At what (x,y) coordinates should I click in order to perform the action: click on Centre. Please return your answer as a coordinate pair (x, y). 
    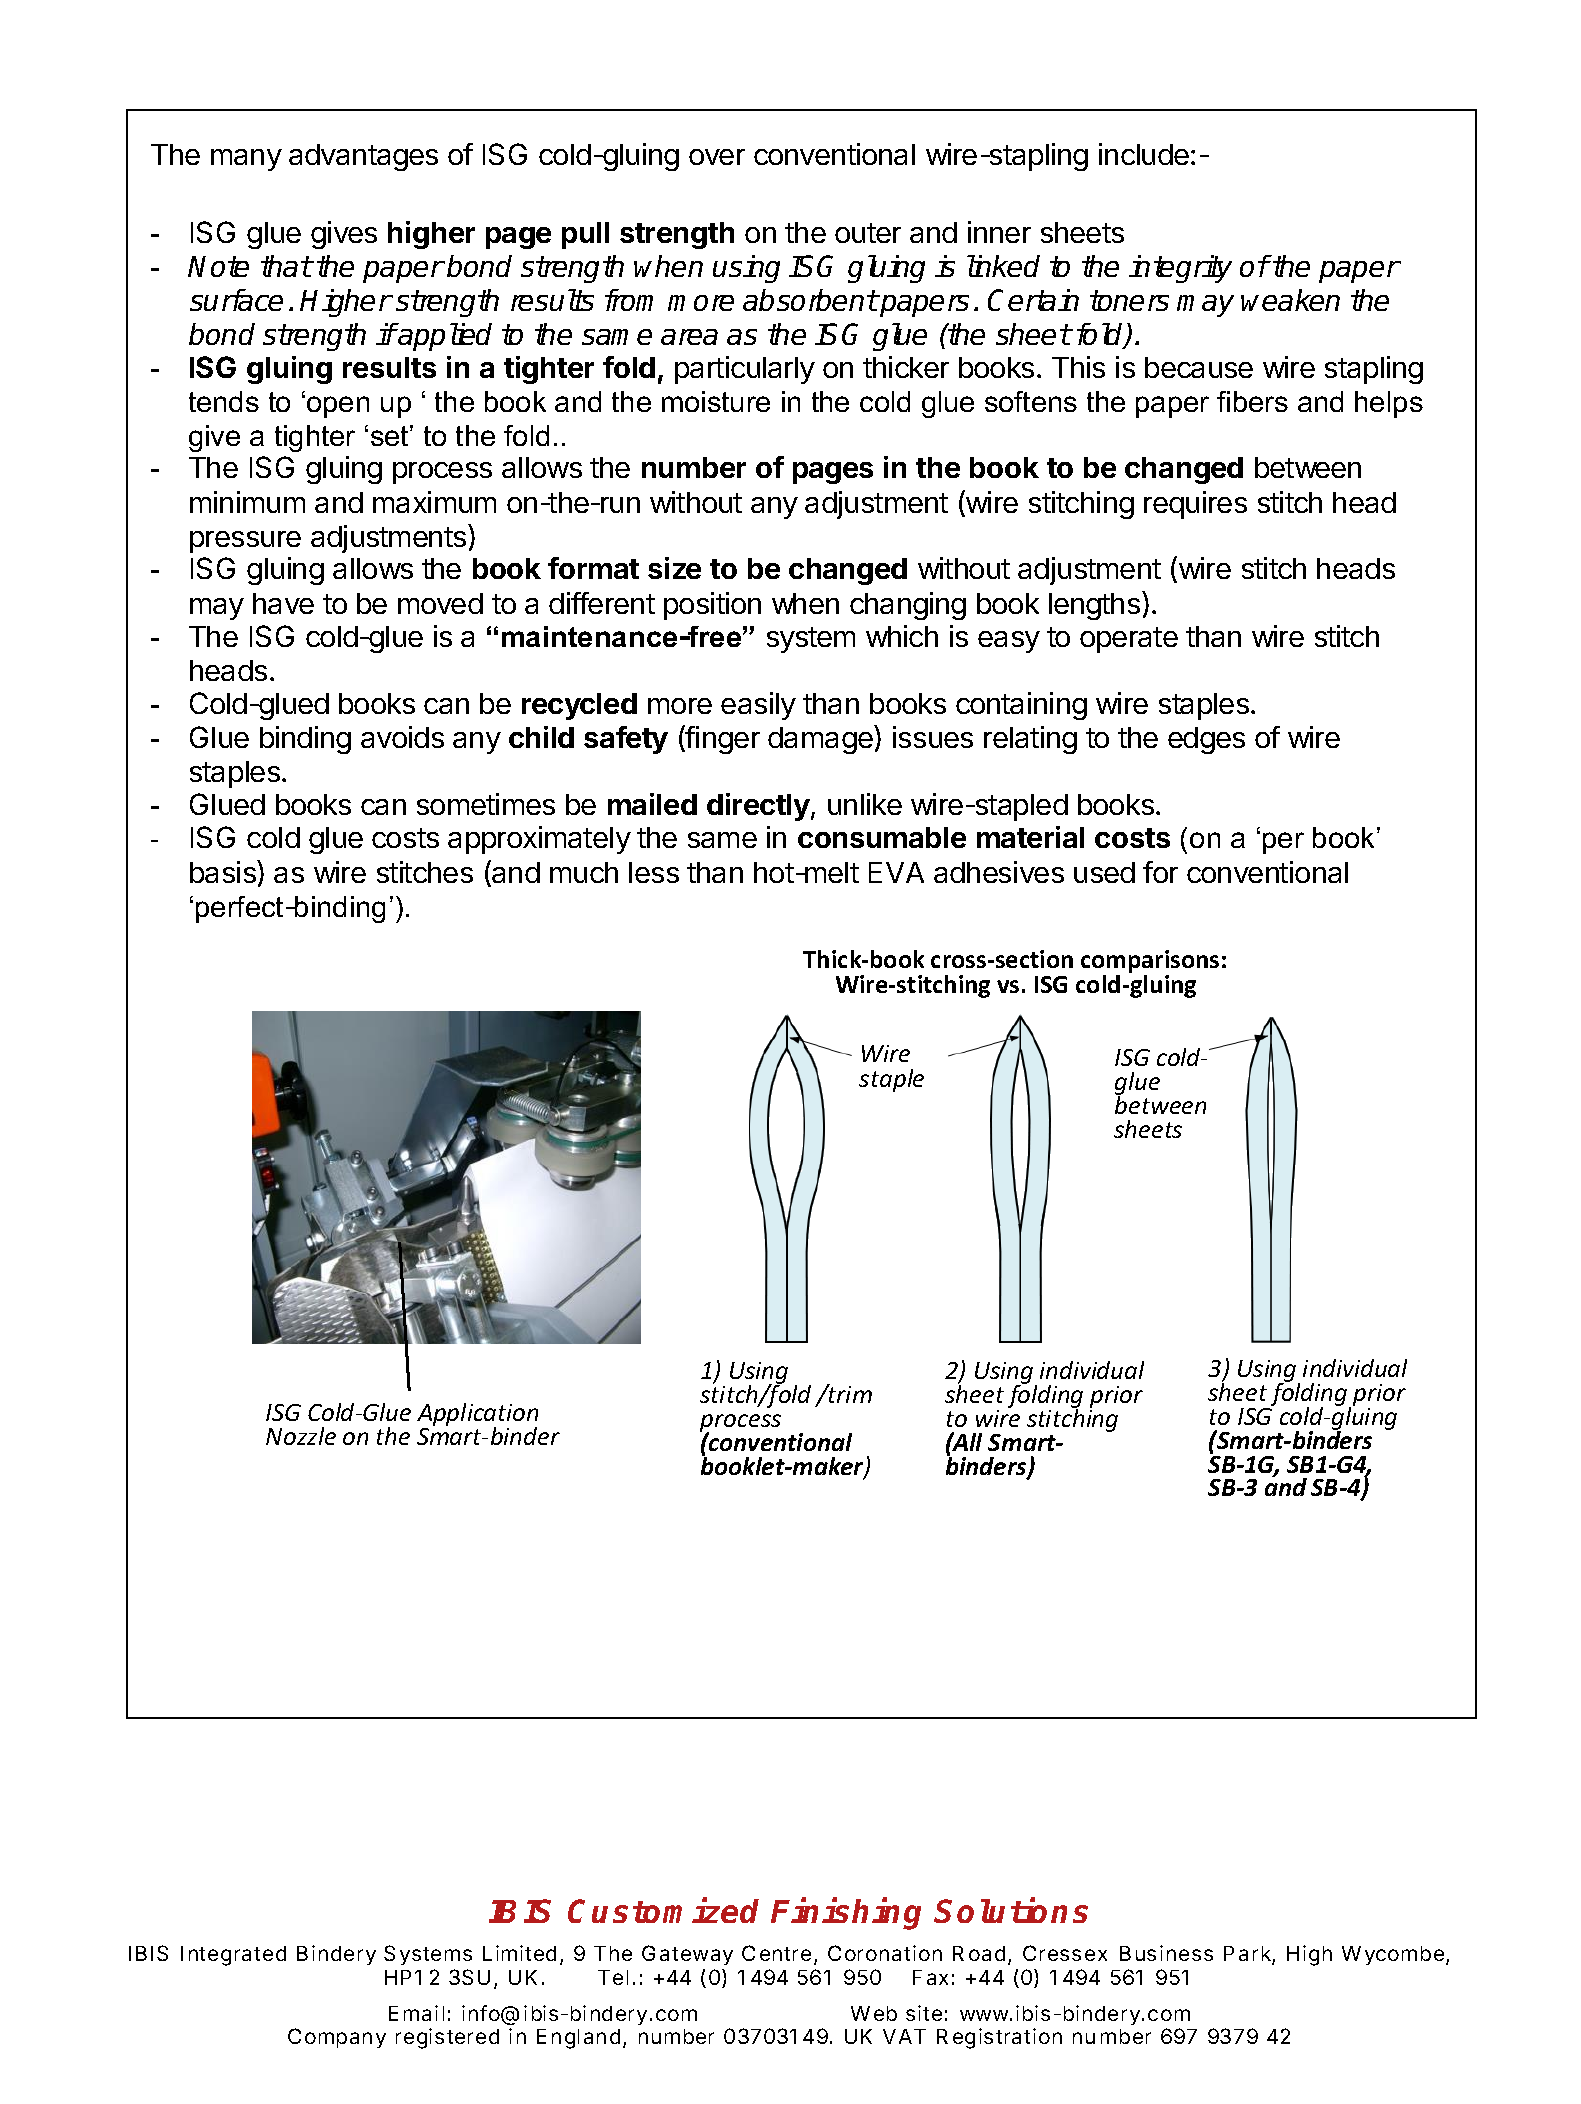
    Looking at the image, I should click on (776, 1953).
